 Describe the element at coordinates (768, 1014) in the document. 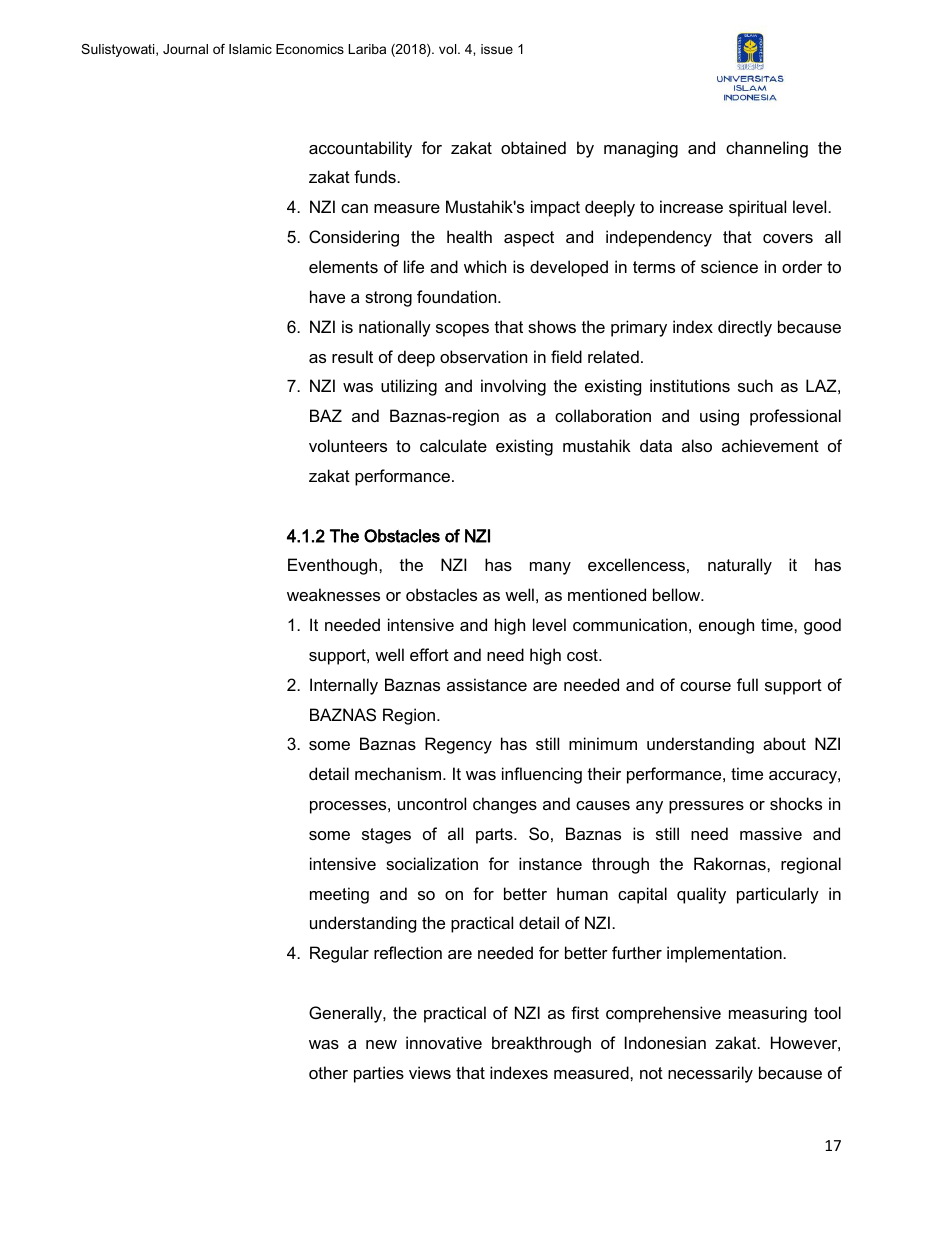

I see `measuring` at that location.
